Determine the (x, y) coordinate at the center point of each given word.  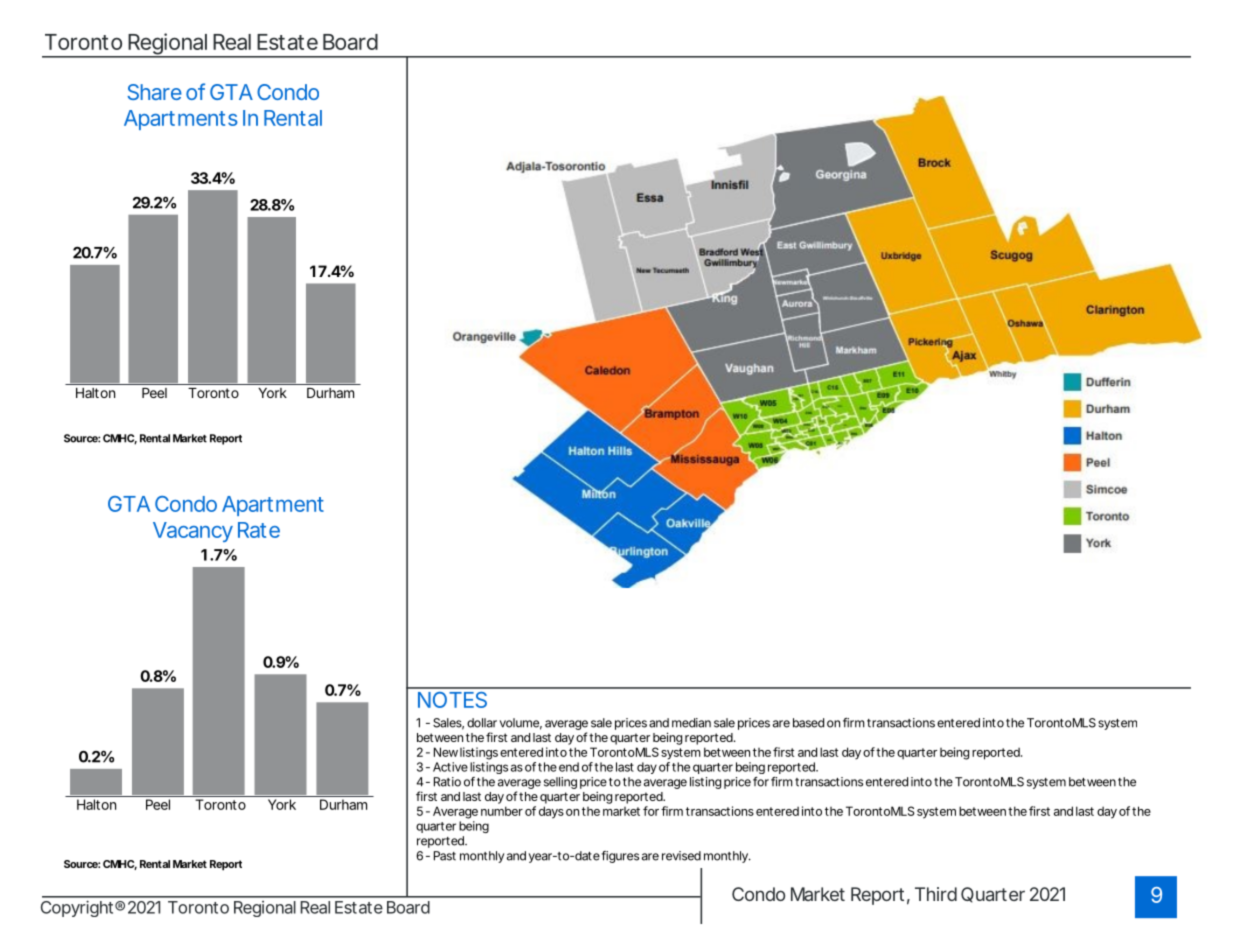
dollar (482, 723)
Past (445, 856)
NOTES (452, 700)
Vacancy (193, 532)
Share (154, 92)
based (808, 723)
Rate (259, 530)
